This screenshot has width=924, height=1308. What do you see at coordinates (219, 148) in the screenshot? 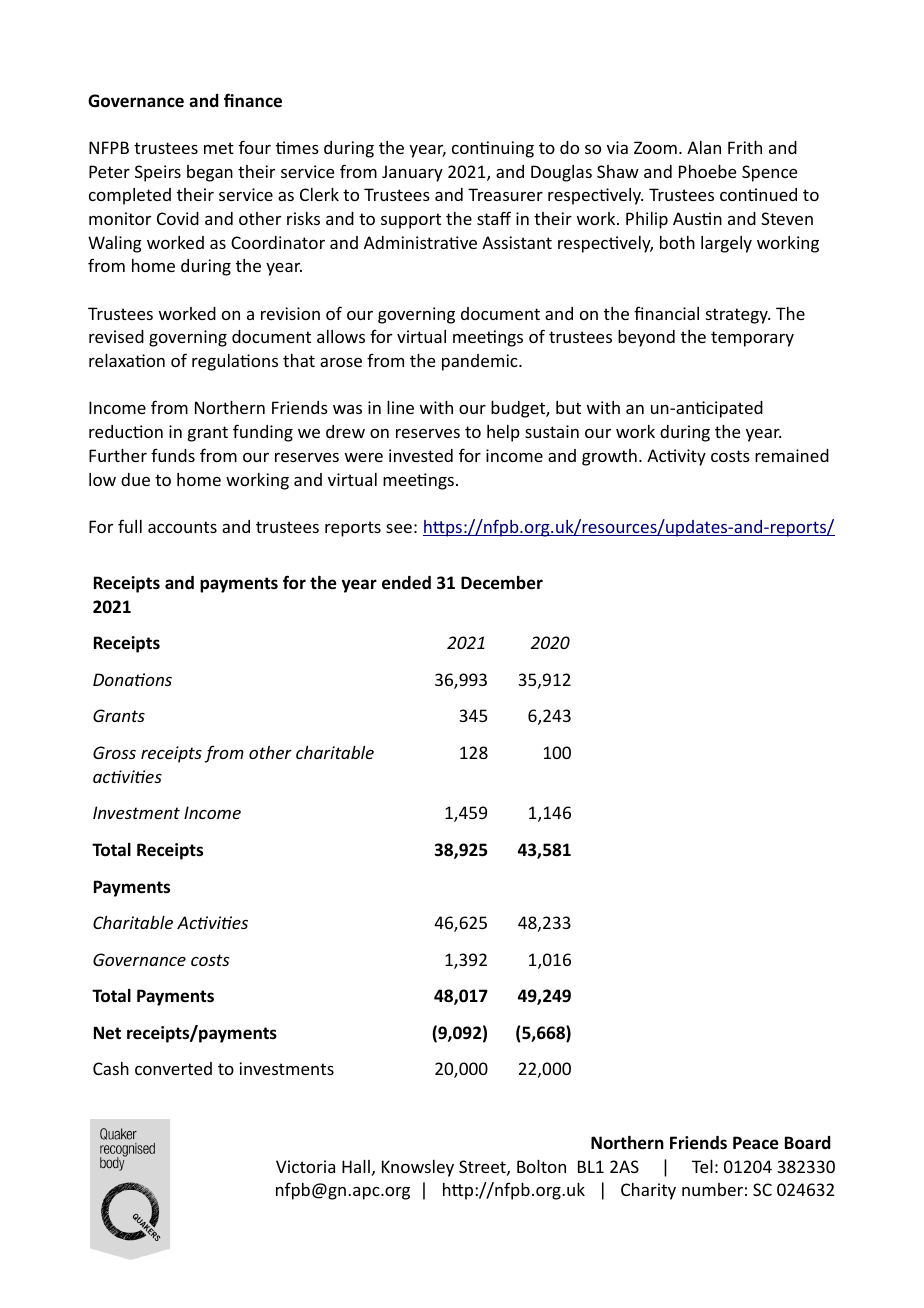
I see `met` at bounding box center [219, 148].
